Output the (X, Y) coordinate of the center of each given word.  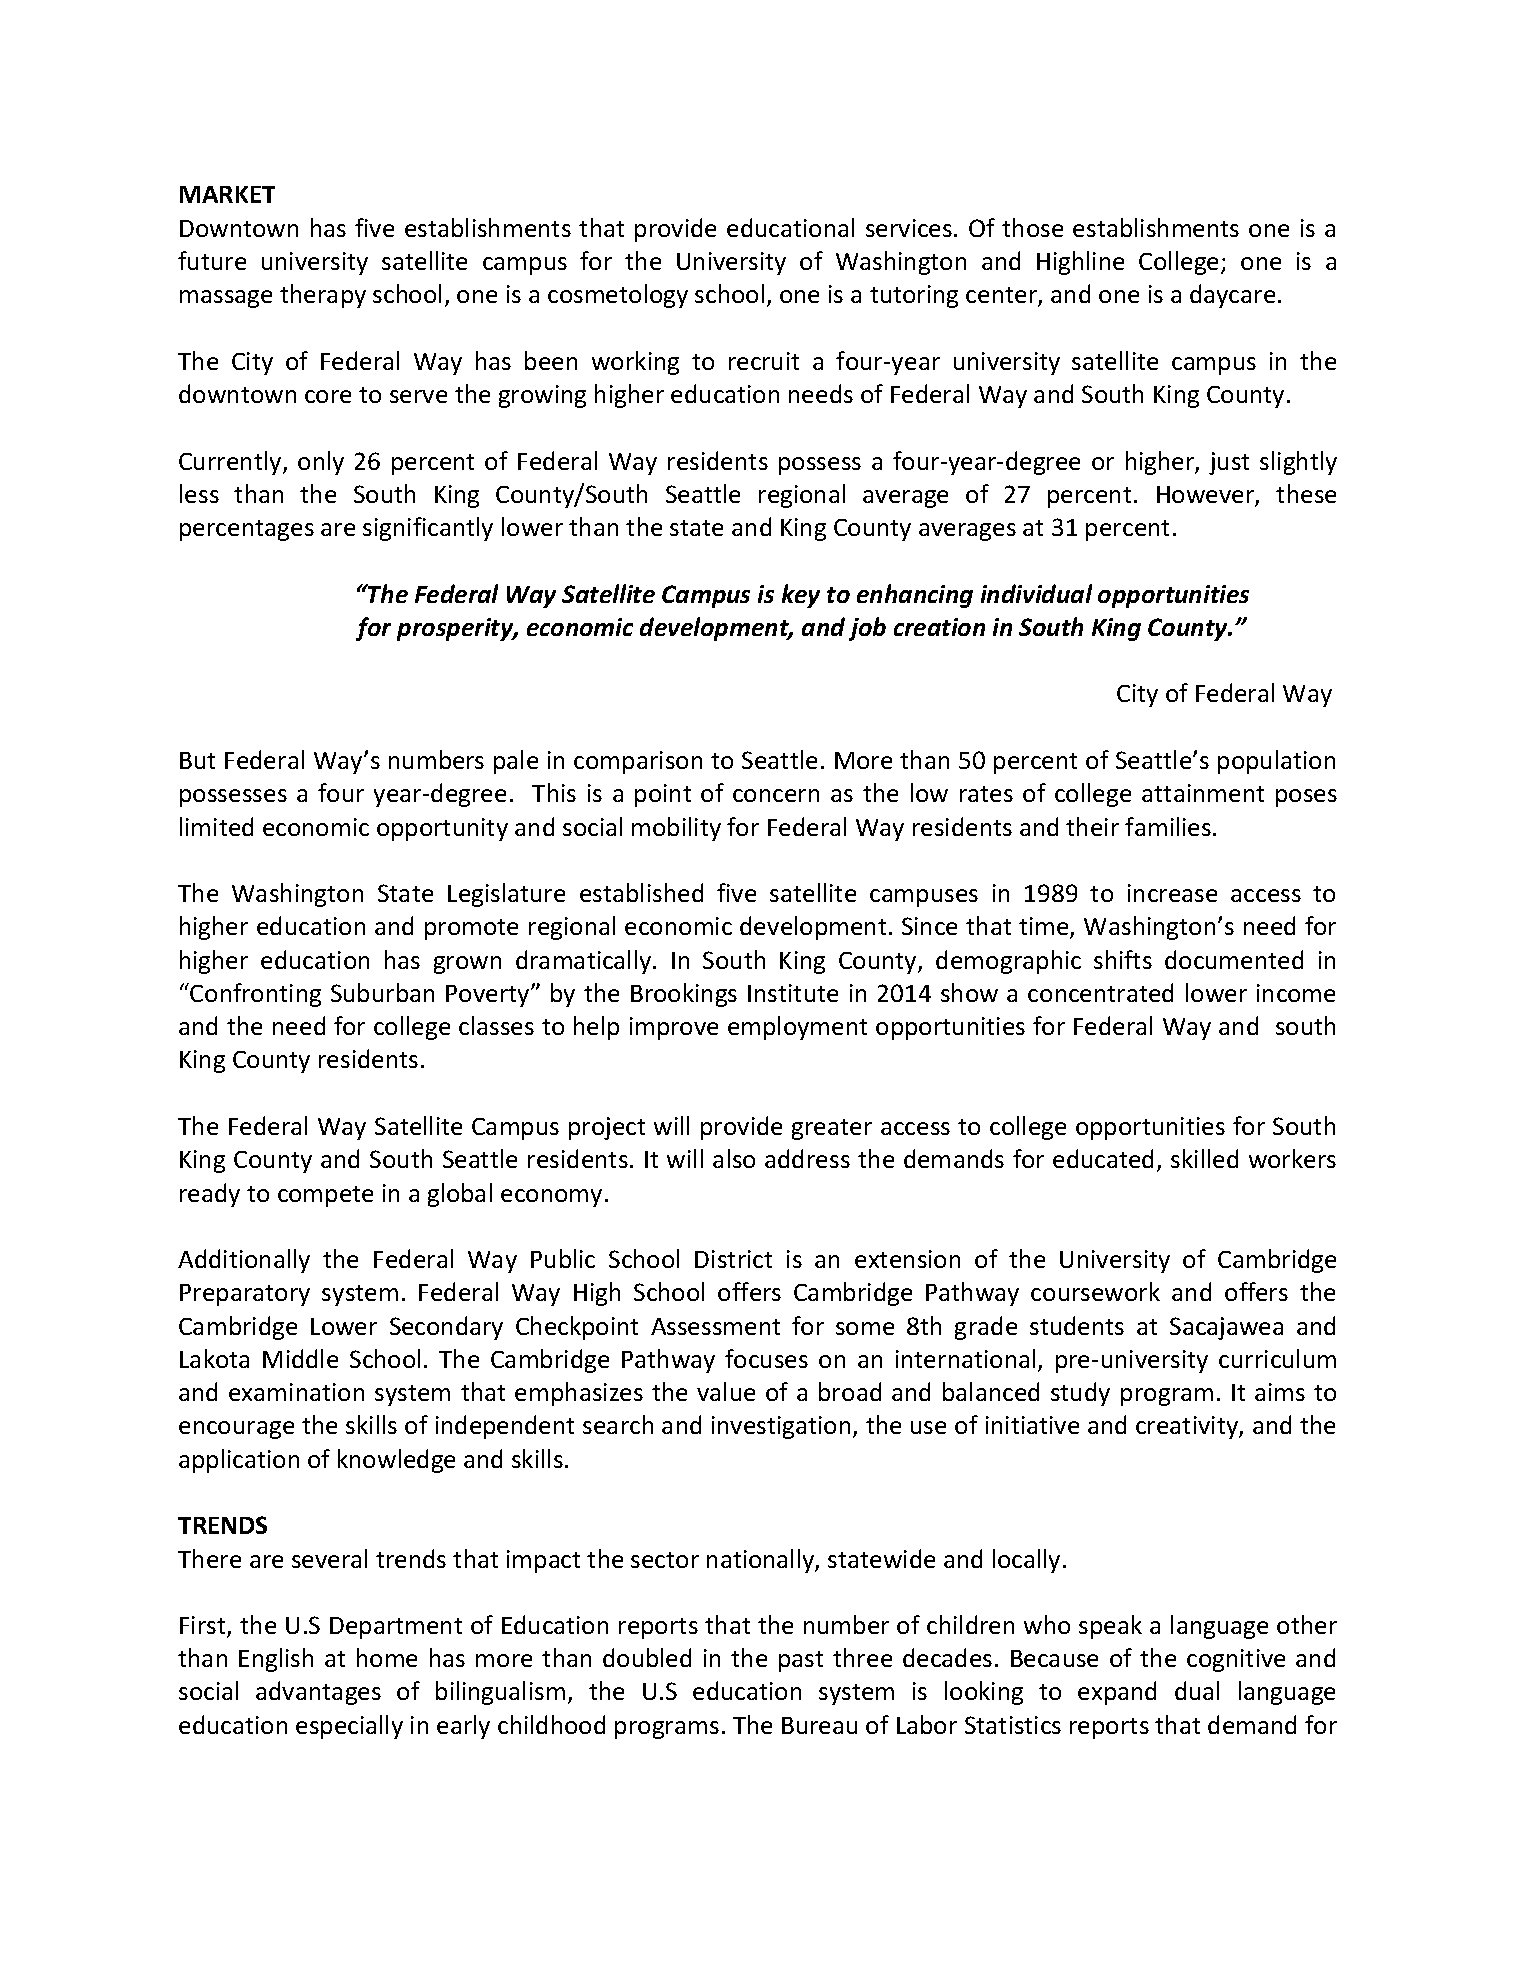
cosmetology (618, 296)
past (801, 1661)
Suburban (382, 992)
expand (1117, 1693)
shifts (1123, 959)
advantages (318, 1693)
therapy (323, 296)
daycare (1232, 296)
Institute (793, 993)
